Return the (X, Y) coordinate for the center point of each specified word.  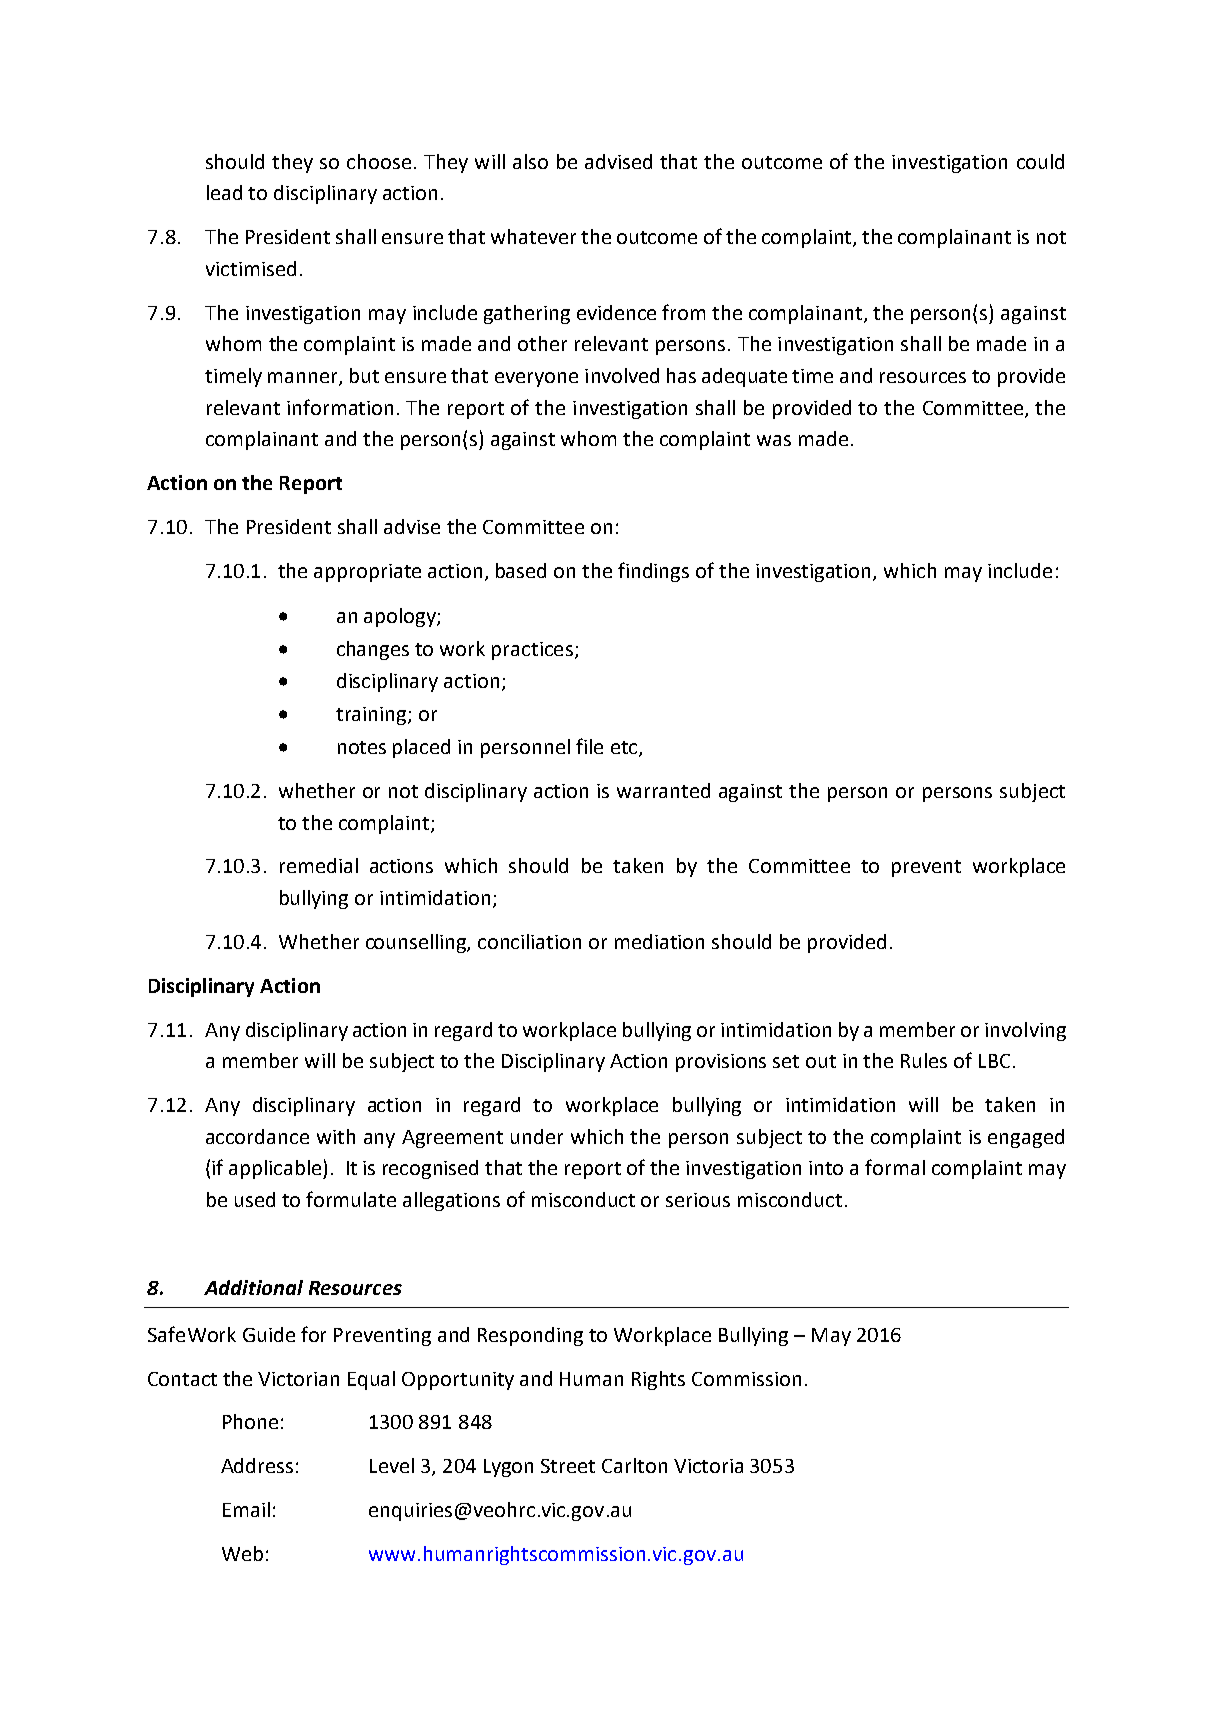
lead (224, 192)
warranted (663, 790)
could (1040, 161)
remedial (319, 865)
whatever (533, 236)
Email (246, 1509)
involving (1025, 1031)
